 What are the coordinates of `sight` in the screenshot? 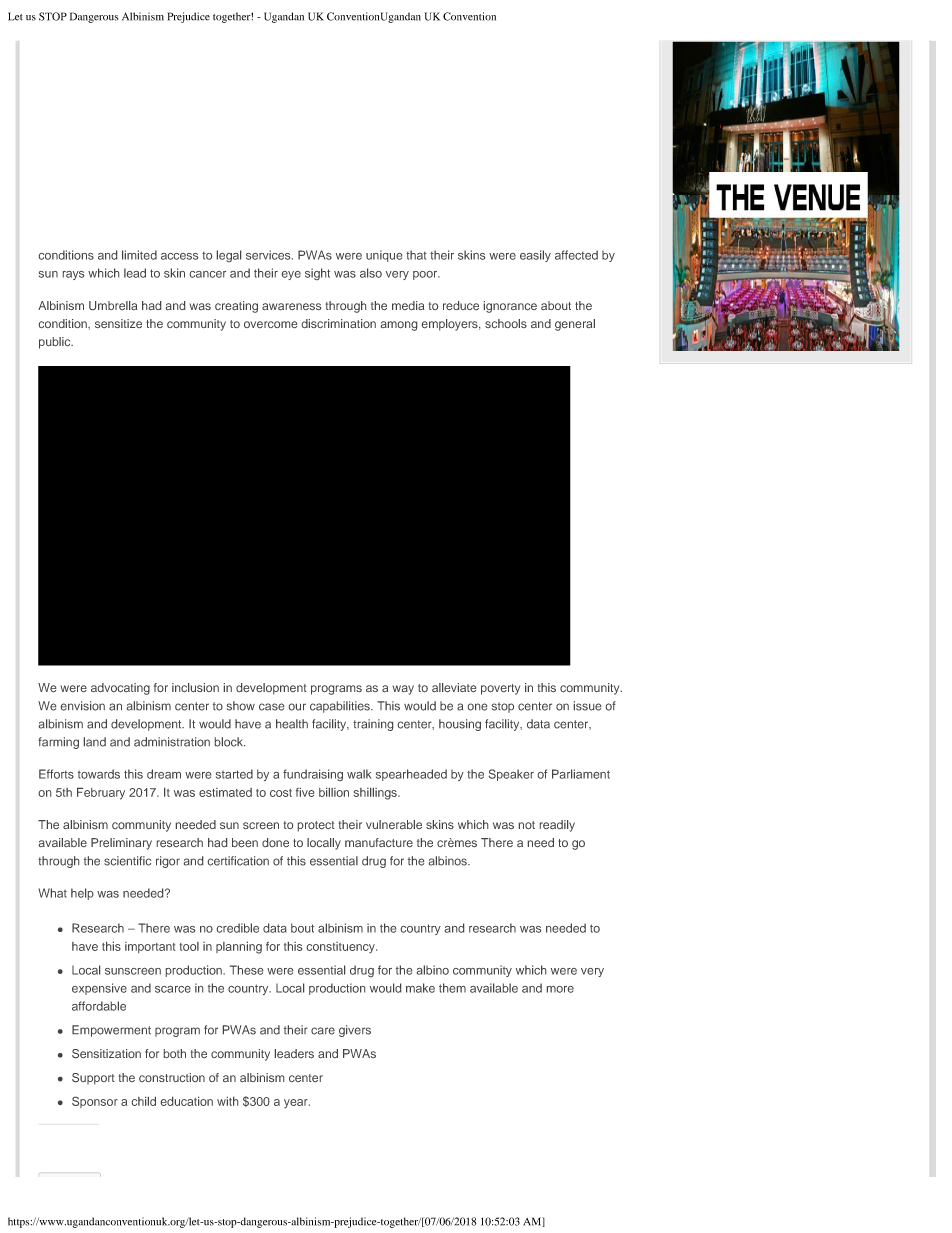 It's located at (317, 274).
